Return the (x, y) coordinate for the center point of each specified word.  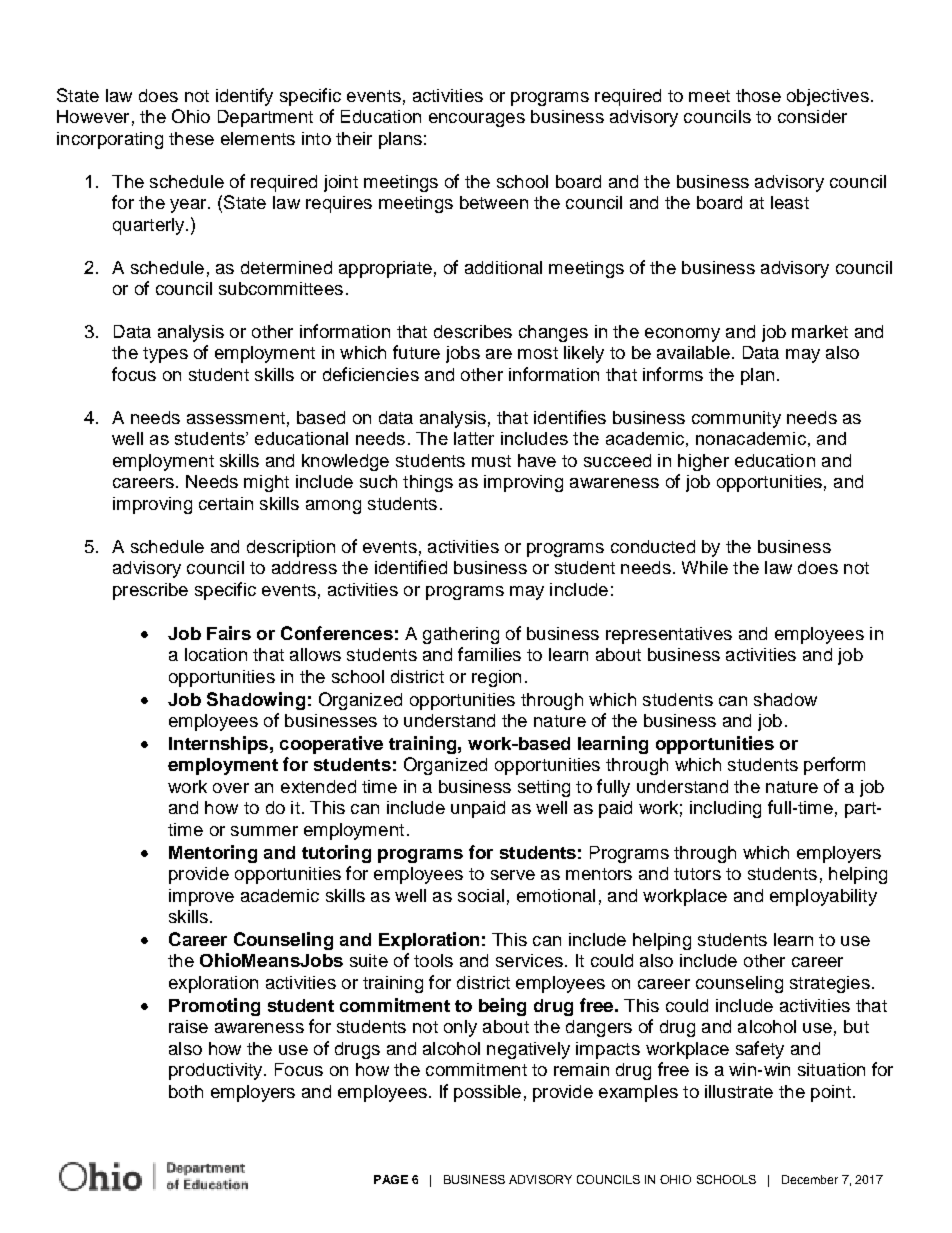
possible (487, 1093)
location (216, 654)
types (165, 355)
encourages (477, 120)
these (191, 138)
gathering (461, 635)
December (810, 1179)
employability (823, 897)
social (481, 895)
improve (201, 897)
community (736, 419)
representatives (669, 635)
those (758, 95)
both (186, 1091)
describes (473, 331)
